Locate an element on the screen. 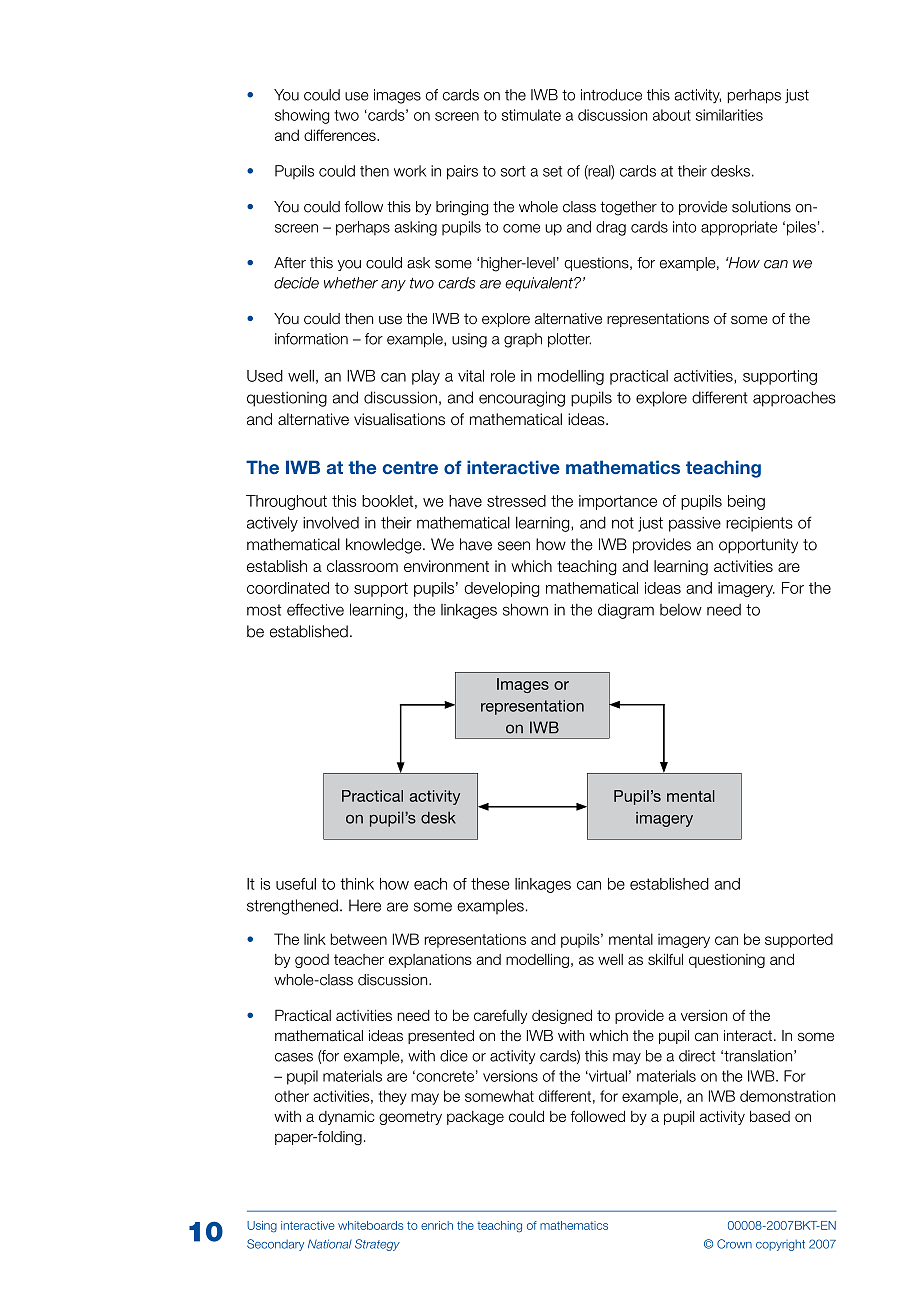 The height and width of the screenshot is (1308, 924). EFFECTIVE is located at coordinates (315, 609).
